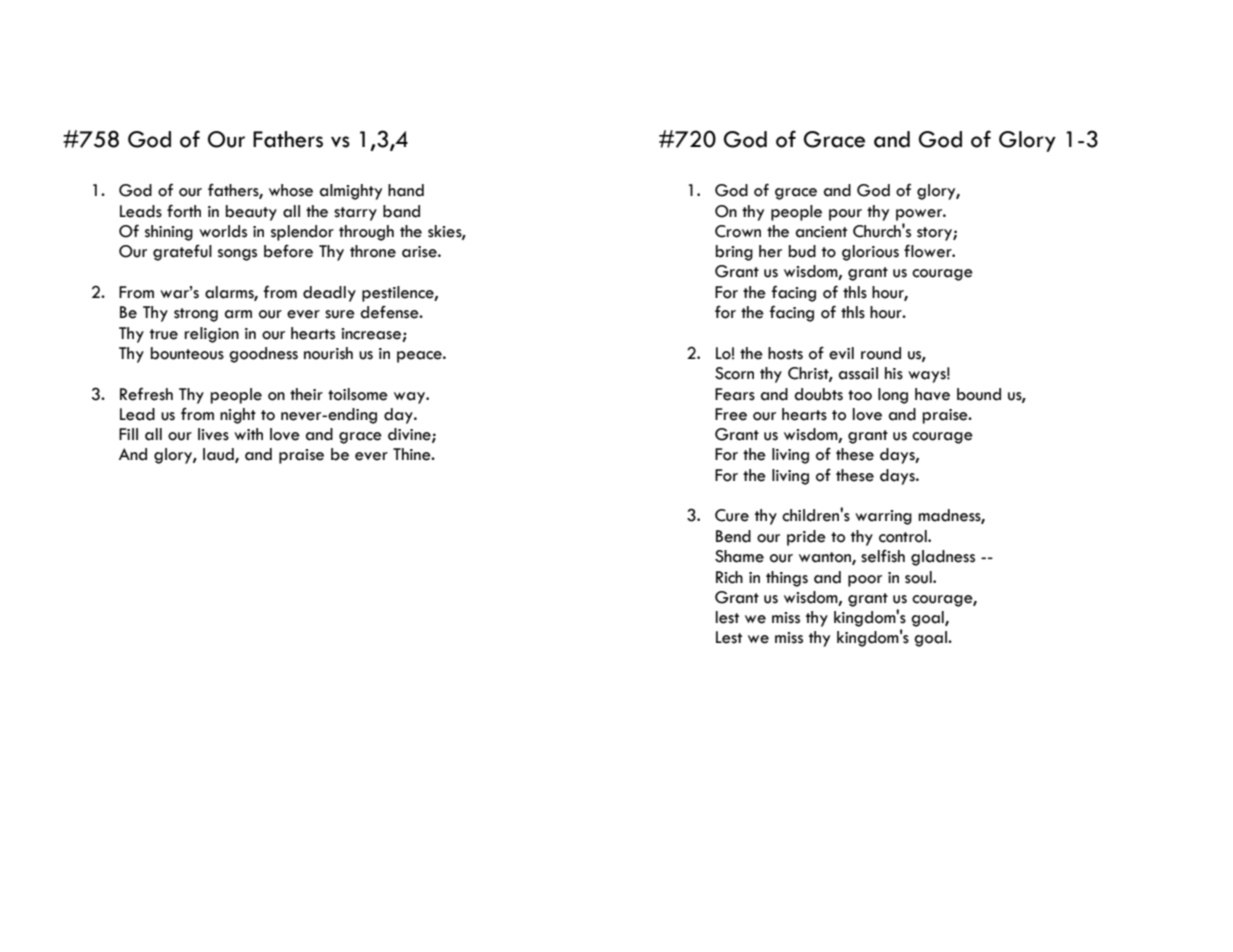 Image resolution: width=1233 pixels, height=952 pixels. What do you see at coordinates (406, 190) in the image?
I see `hand` at bounding box center [406, 190].
